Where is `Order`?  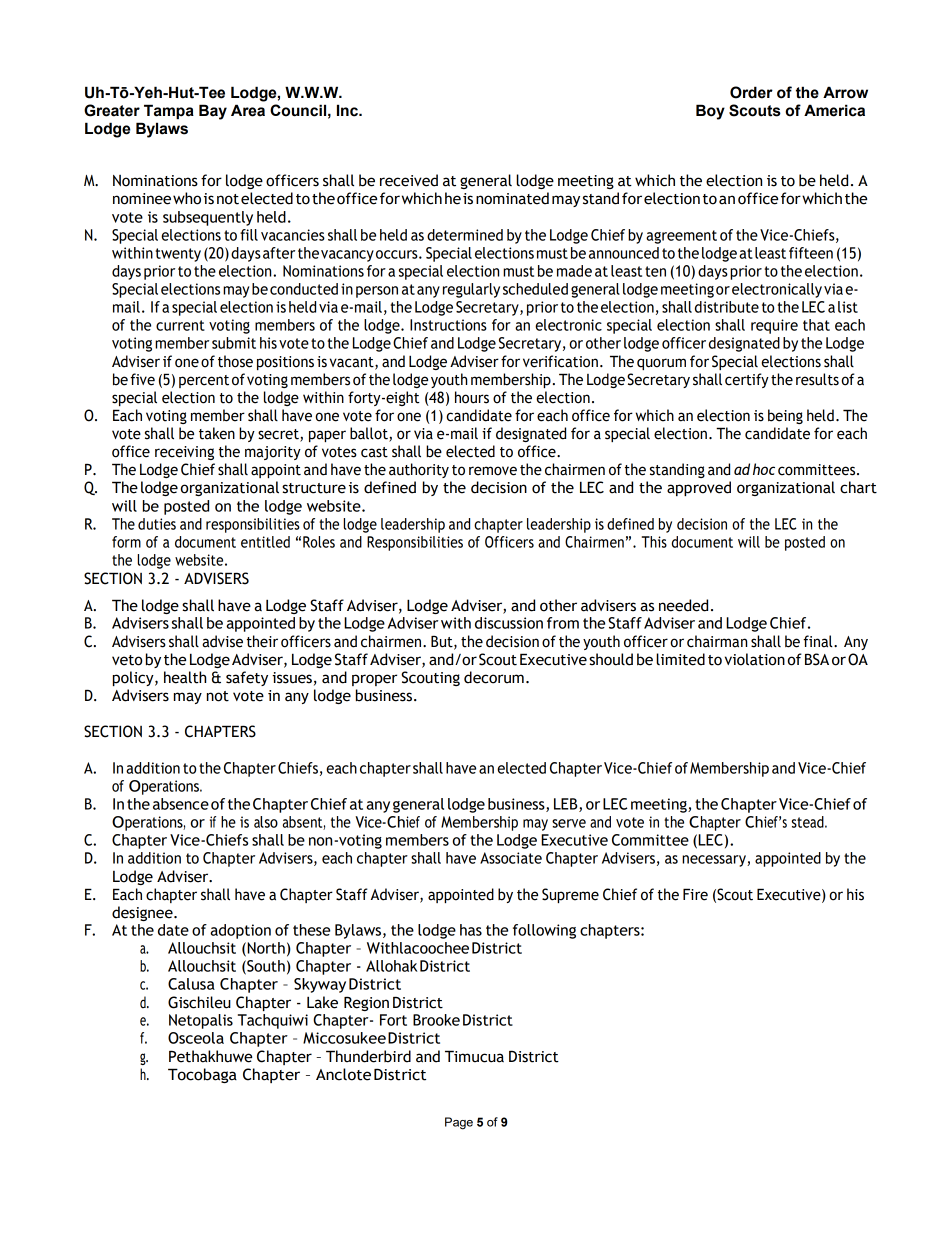
Order is located at coordinates (751, 92).
